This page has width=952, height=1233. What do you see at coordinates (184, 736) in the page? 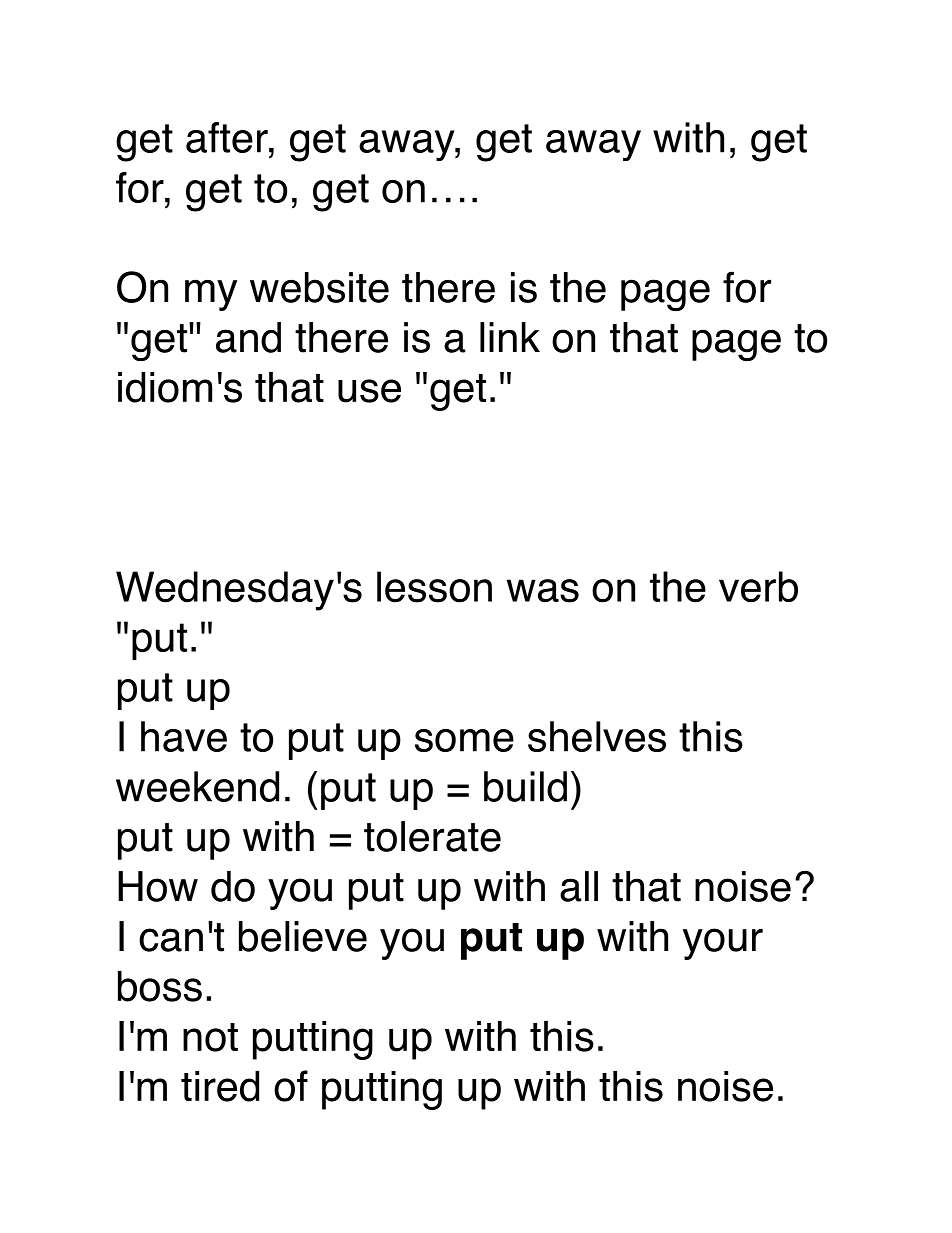
I see `have` at bounding box center [184, 736].
